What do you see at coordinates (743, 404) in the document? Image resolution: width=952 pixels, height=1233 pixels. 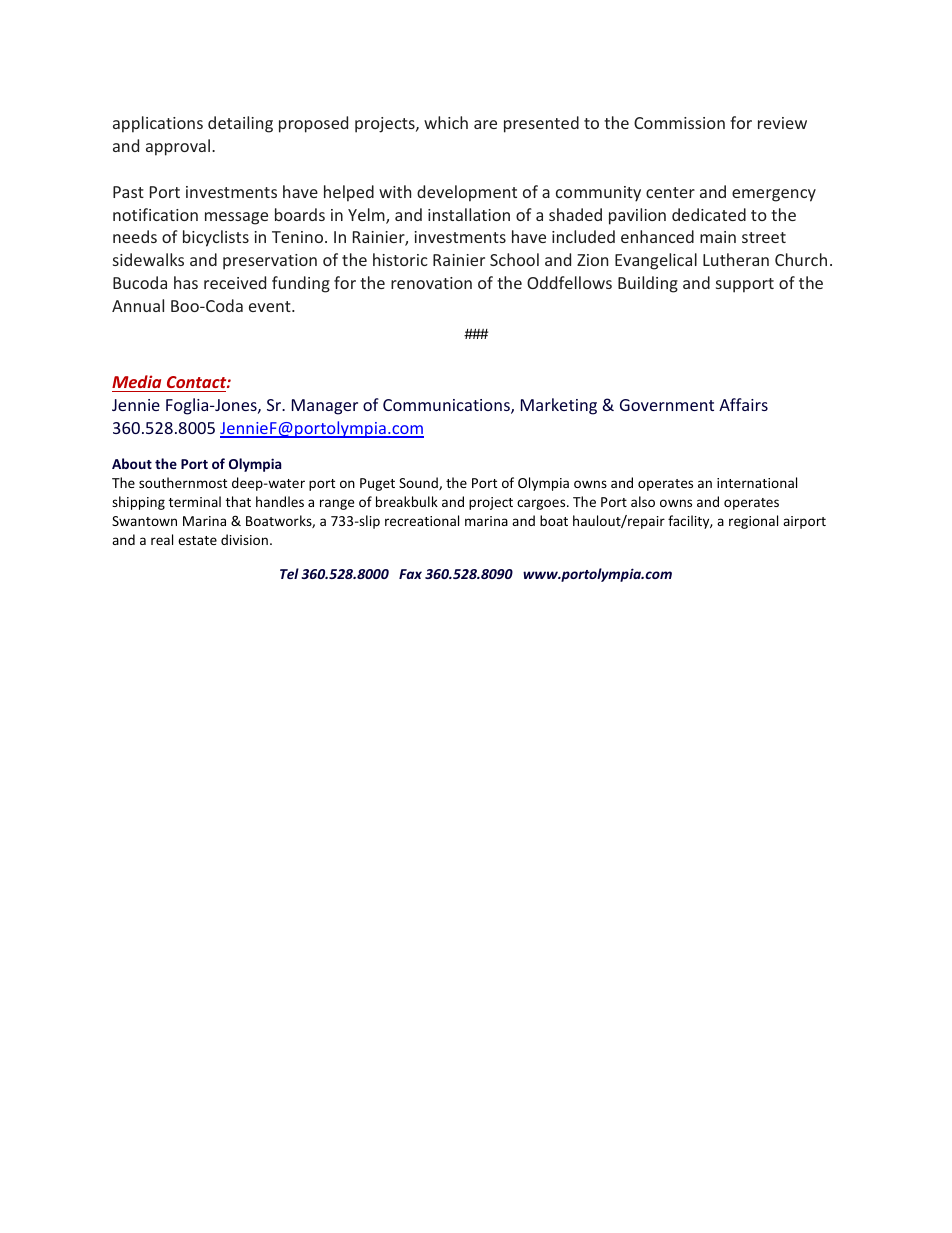 I see `Affairs` at bounding box center [743, 404].
